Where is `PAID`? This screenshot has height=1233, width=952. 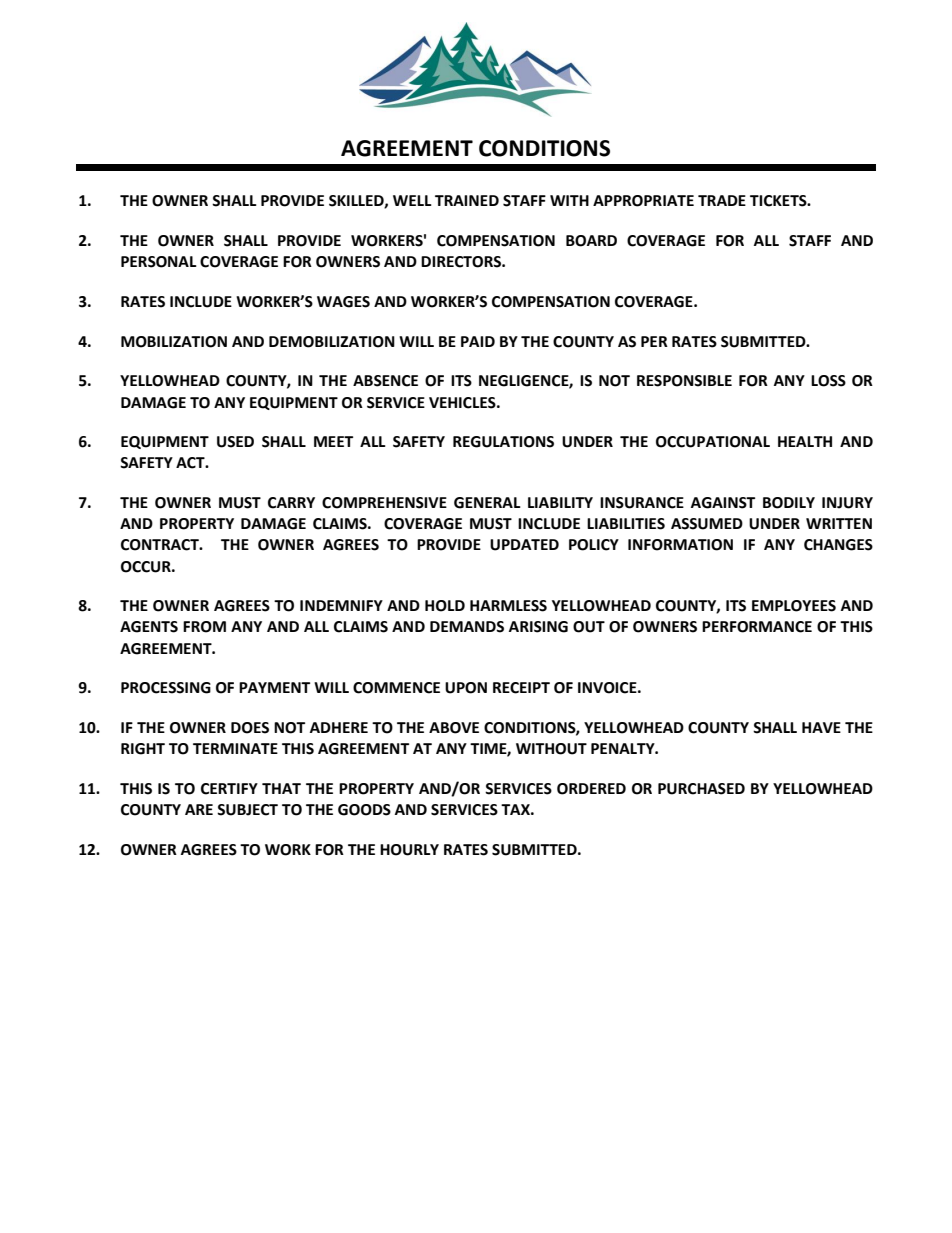
PAID is located at coordinates (478, 341).
